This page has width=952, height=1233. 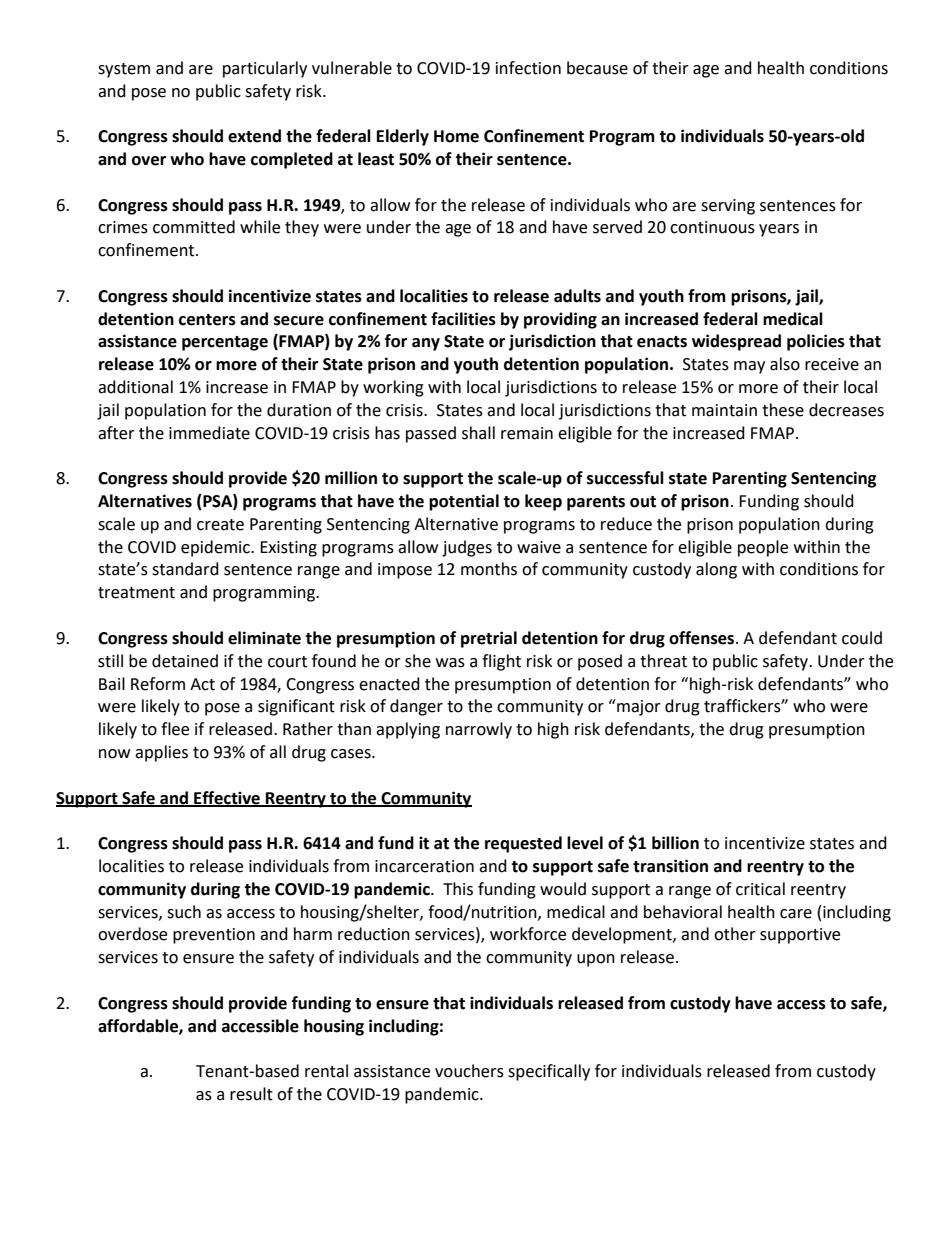 What do you see at coordinates (763, 548) in the page?
I see `people` at bounding box center [763, 548].
